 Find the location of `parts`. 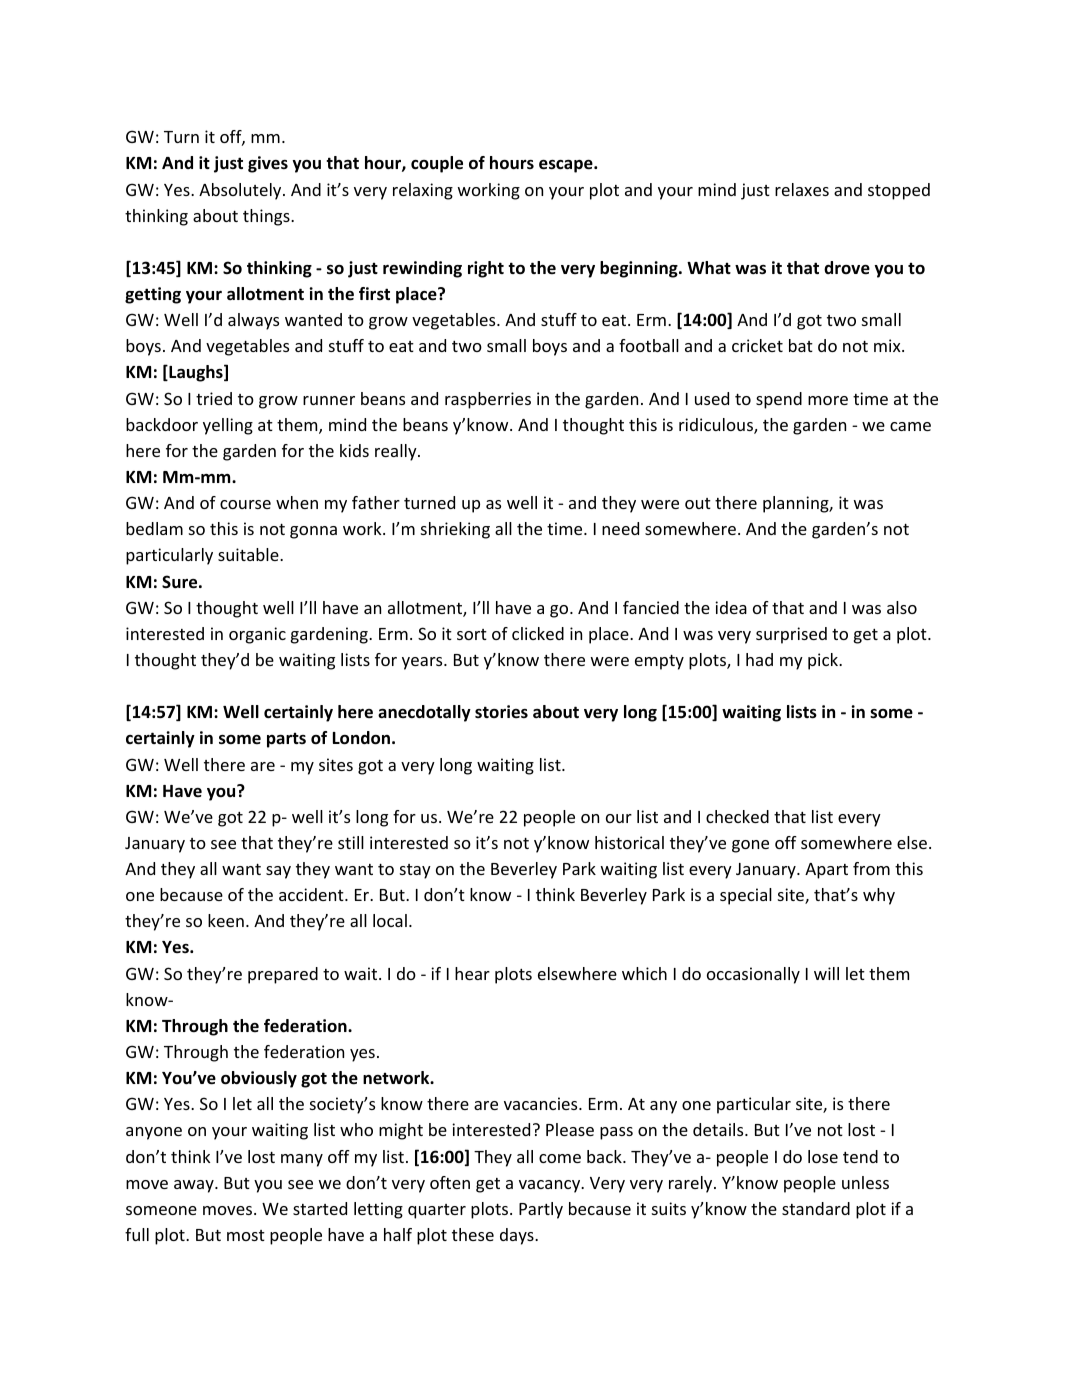

parts is located at coordinates (286, 740).
